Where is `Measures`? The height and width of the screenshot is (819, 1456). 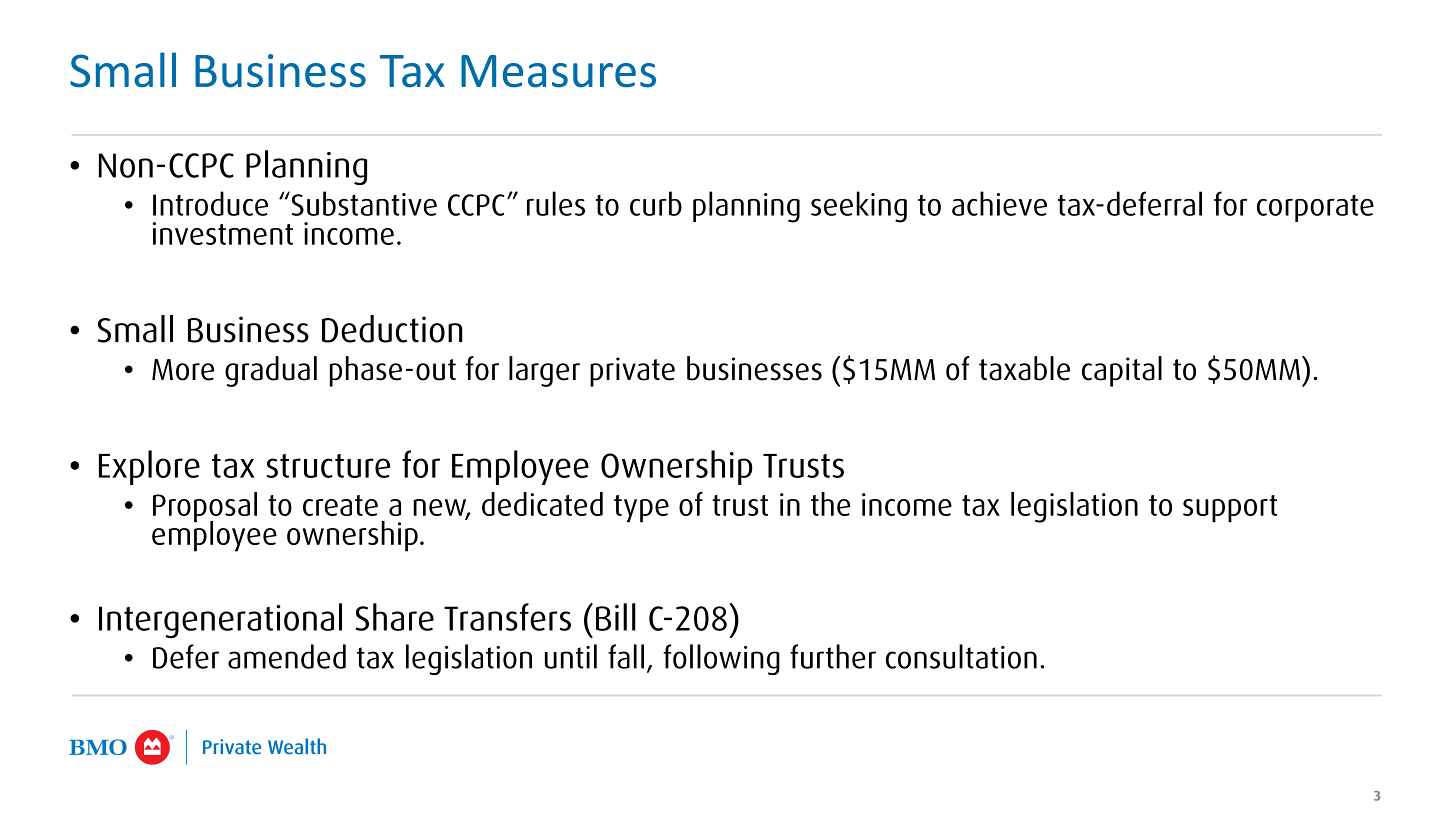
Measures is located at coordinates (558, 71).
